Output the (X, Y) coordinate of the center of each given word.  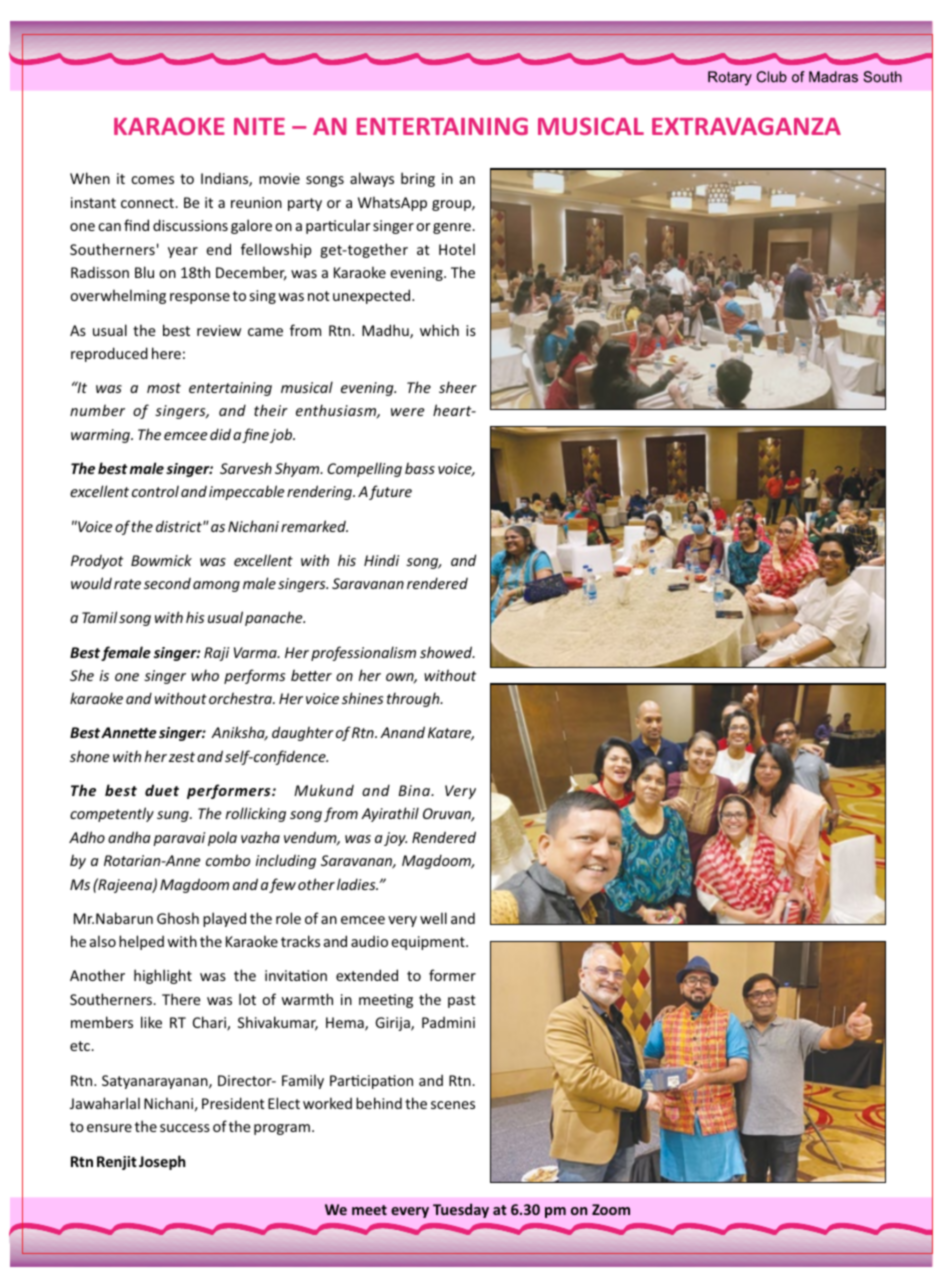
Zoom (611, 1209)
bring (418, 179)
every (410, 1212)
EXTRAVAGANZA (746, 126)
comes (152, 180)
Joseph (162, 1162)
